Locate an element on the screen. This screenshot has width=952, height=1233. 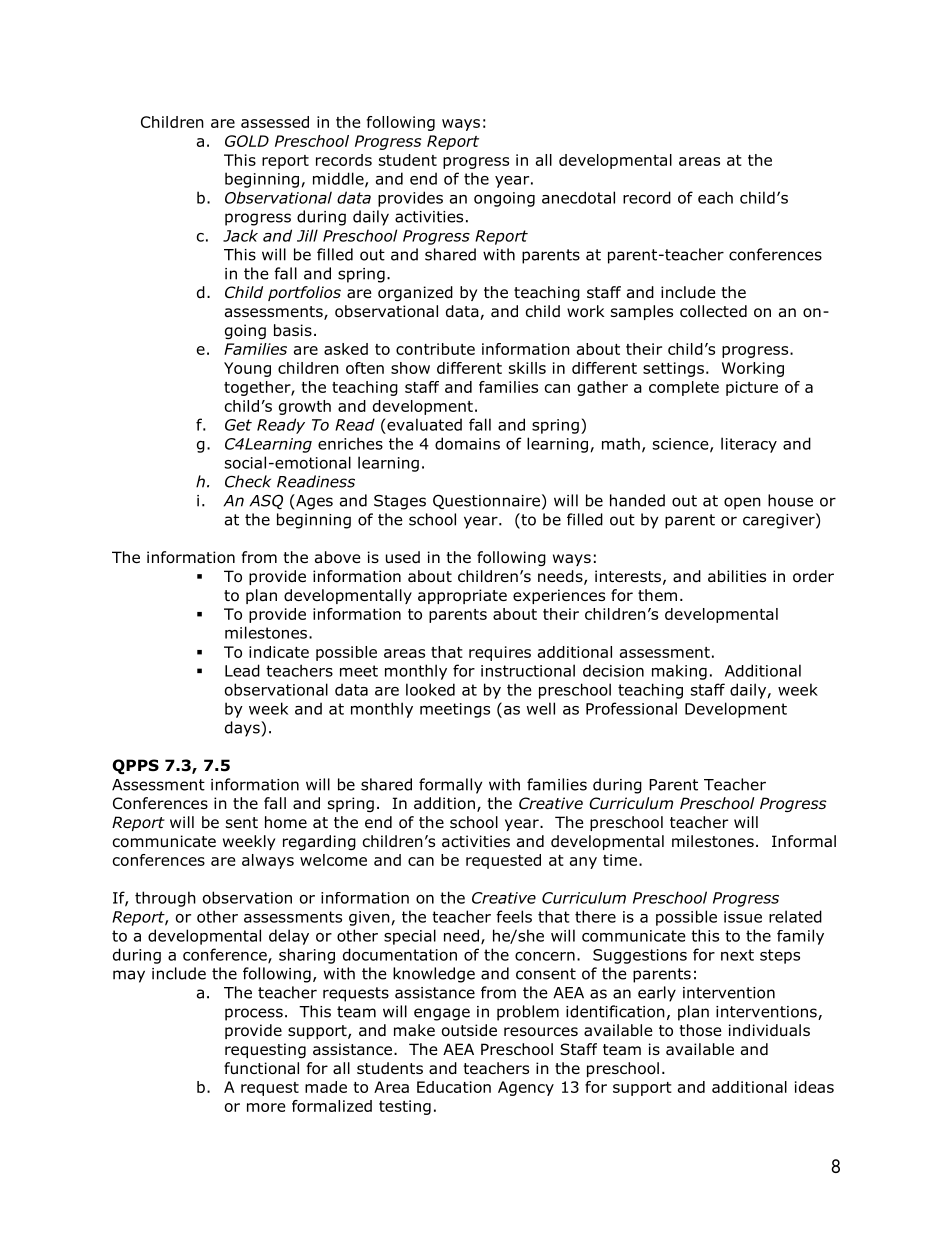
those is located at coordinates (700, 1030).
